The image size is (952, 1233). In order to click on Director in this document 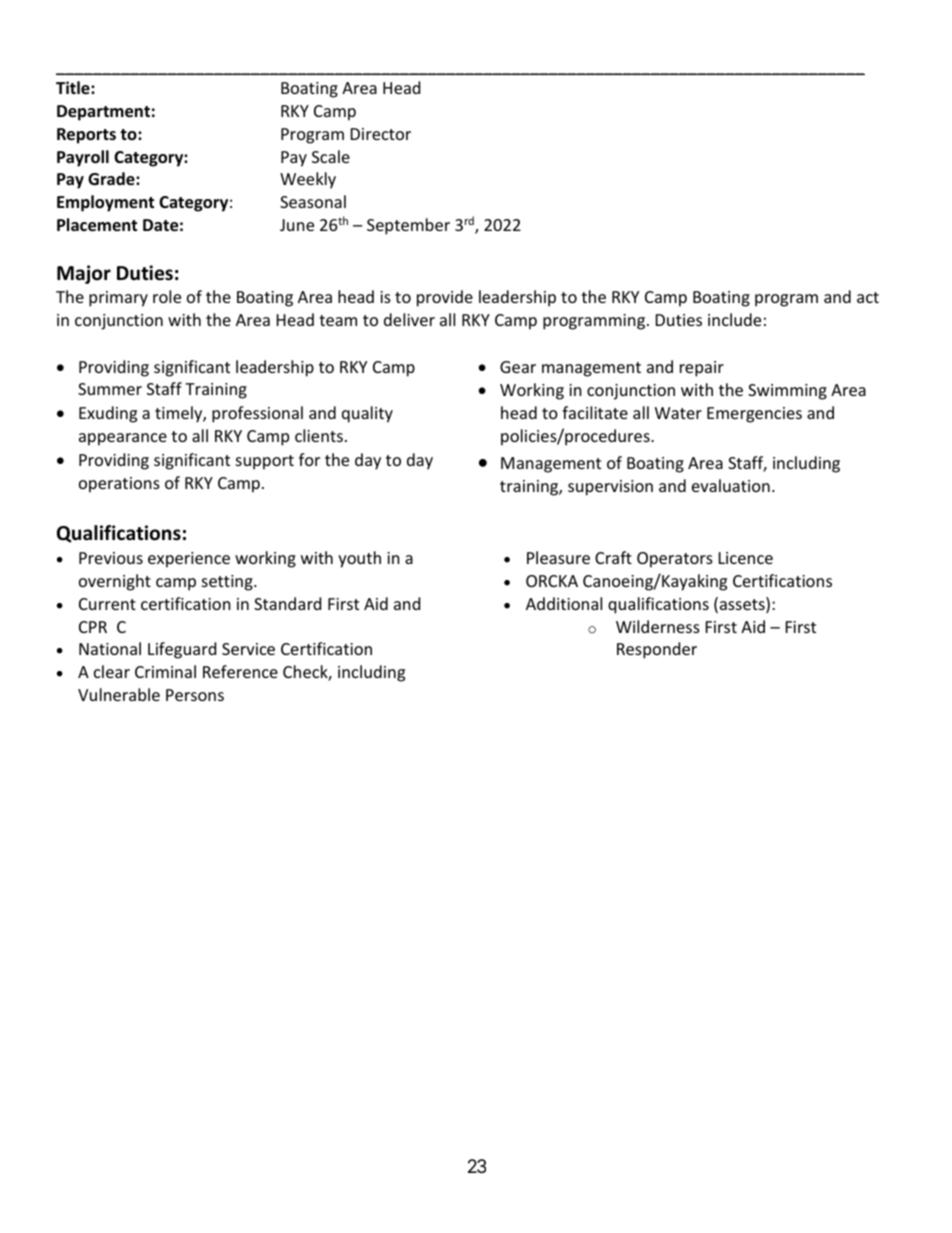, I will do `click(381, 134)`.
